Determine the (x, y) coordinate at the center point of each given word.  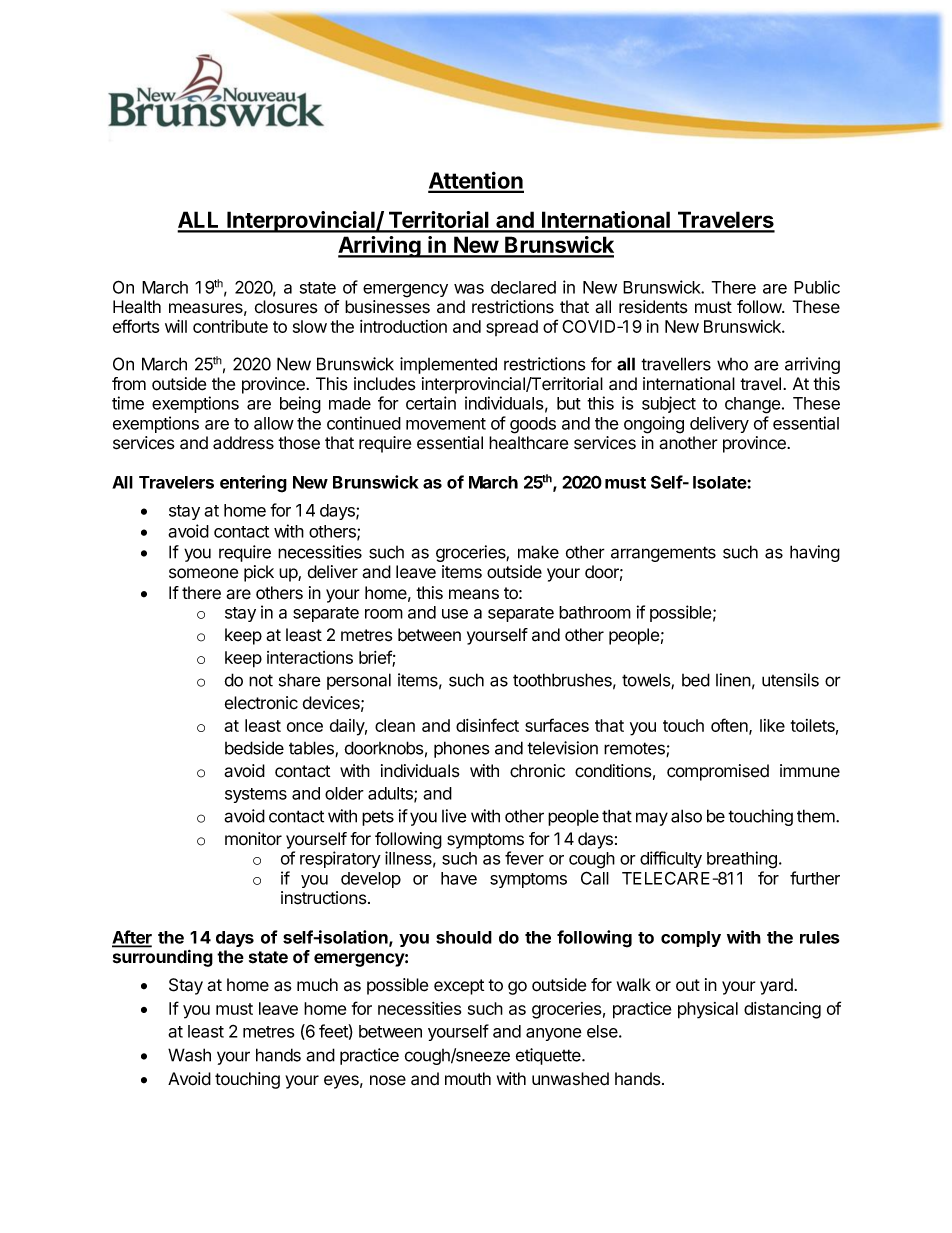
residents (653, 307)
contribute (230, 326)
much (317, 985)
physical (708, 1010)
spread (512, 328)
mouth (468, 1079)
